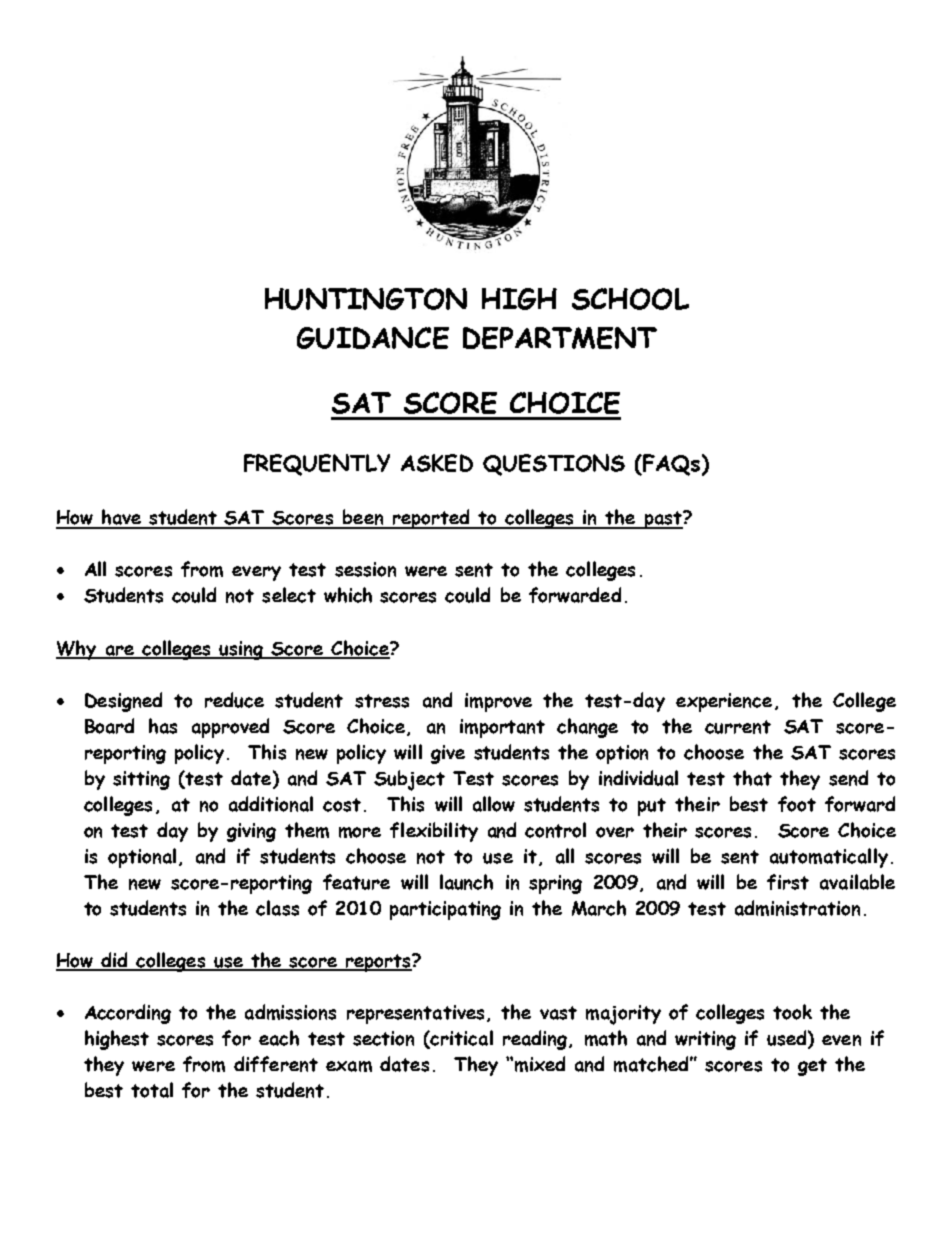 Image resolution: width=952 pixels, height=1233 pixels. Describe the element at coordinates (141, 780) in the page. I see `sitting` at that location.
